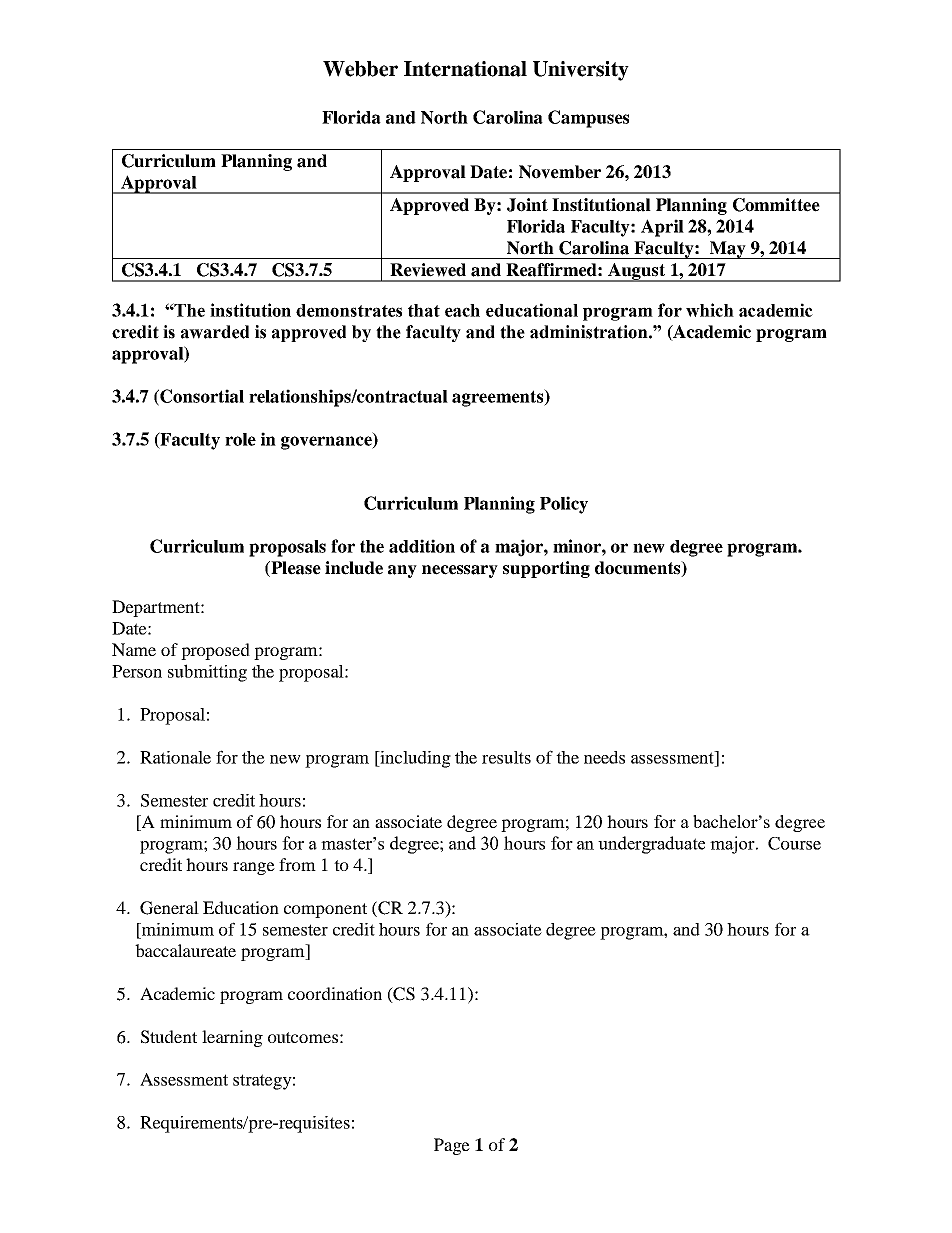  I want to click on necessary, so click(460, 571).
